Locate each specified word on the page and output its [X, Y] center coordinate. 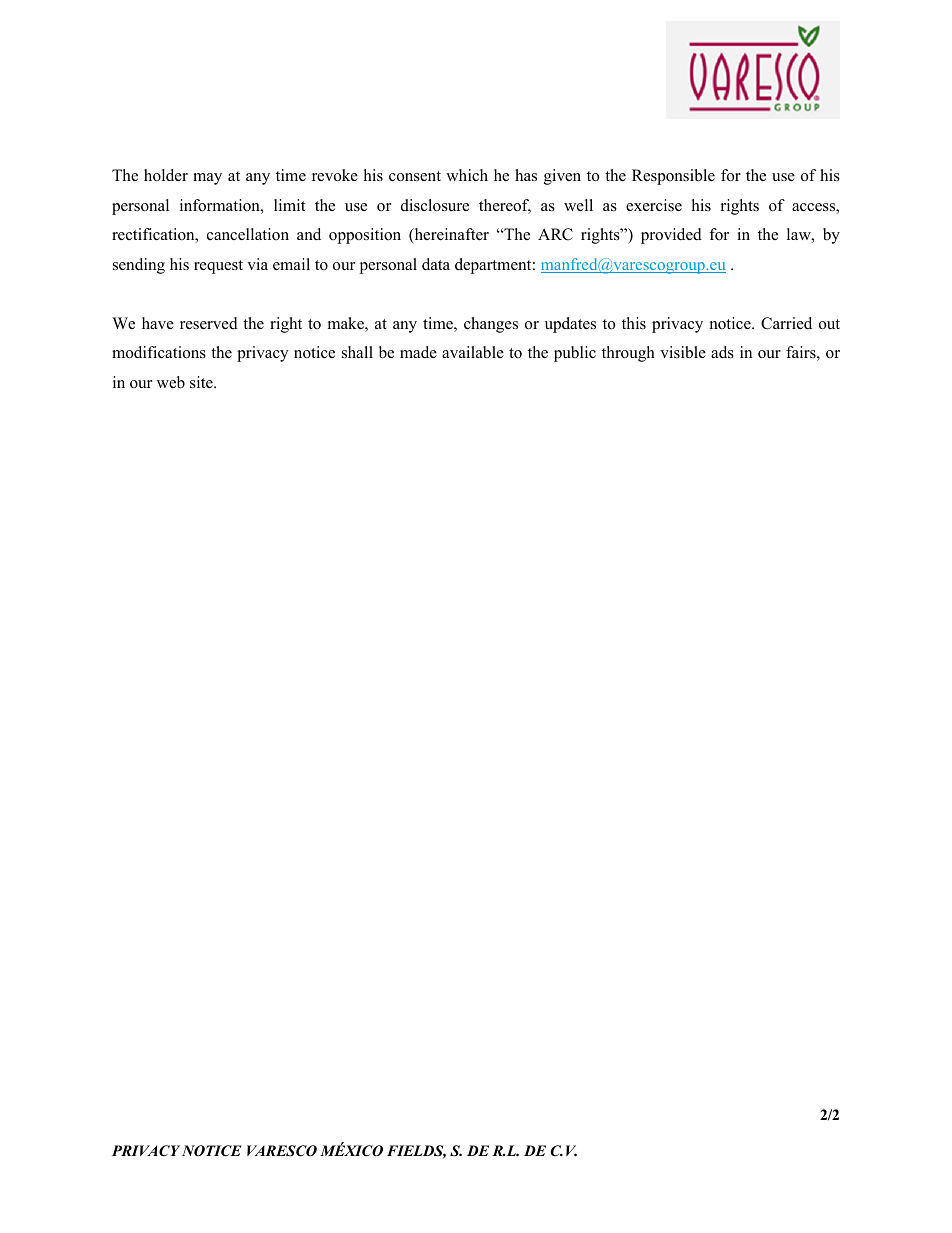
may [207, 179]
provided [671, 236]
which [467, 175]
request [218, 267]
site [202, 382]
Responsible [673, 177]
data [436, 264]
